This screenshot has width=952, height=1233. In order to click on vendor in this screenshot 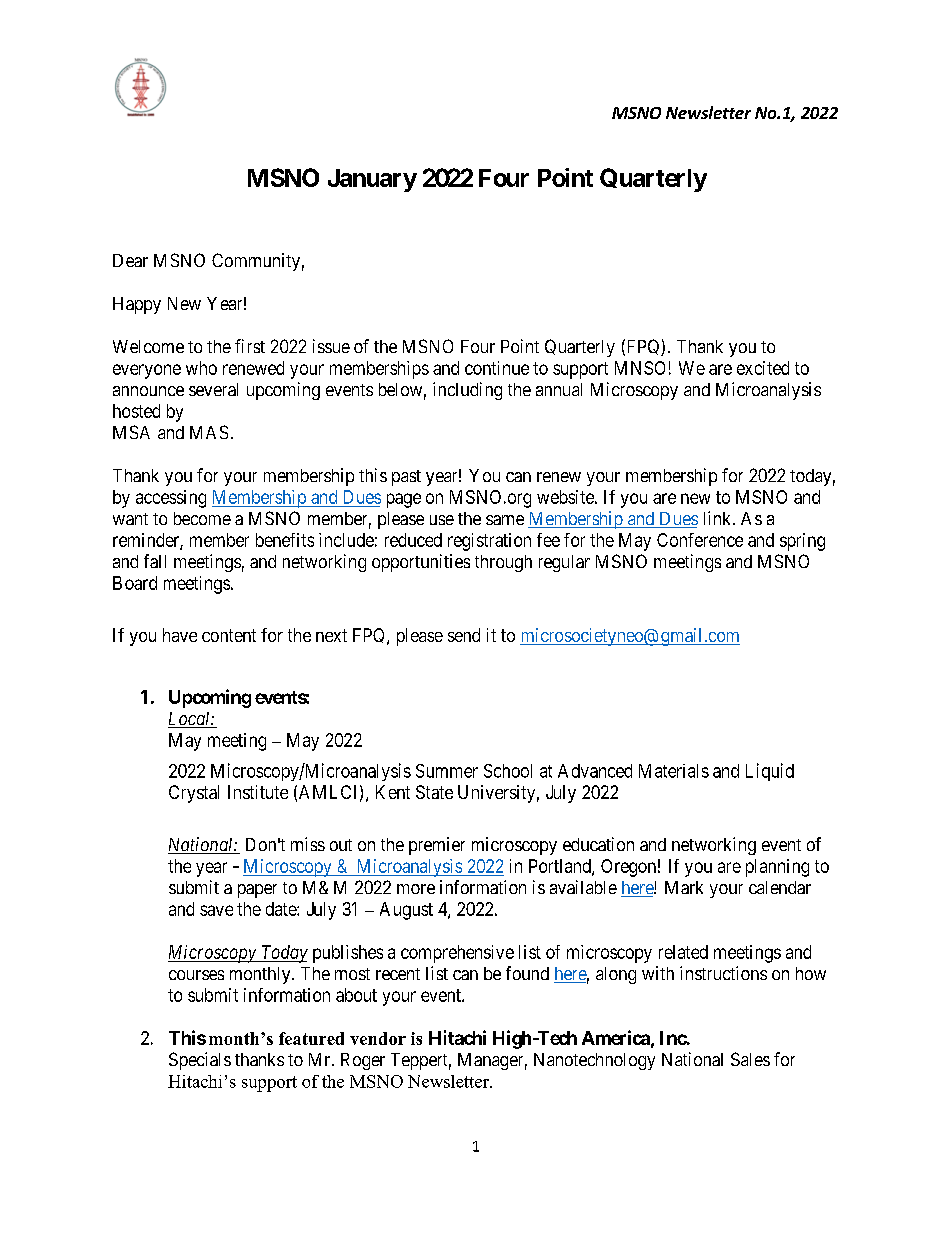, I will do `click(378, 1038)`.
